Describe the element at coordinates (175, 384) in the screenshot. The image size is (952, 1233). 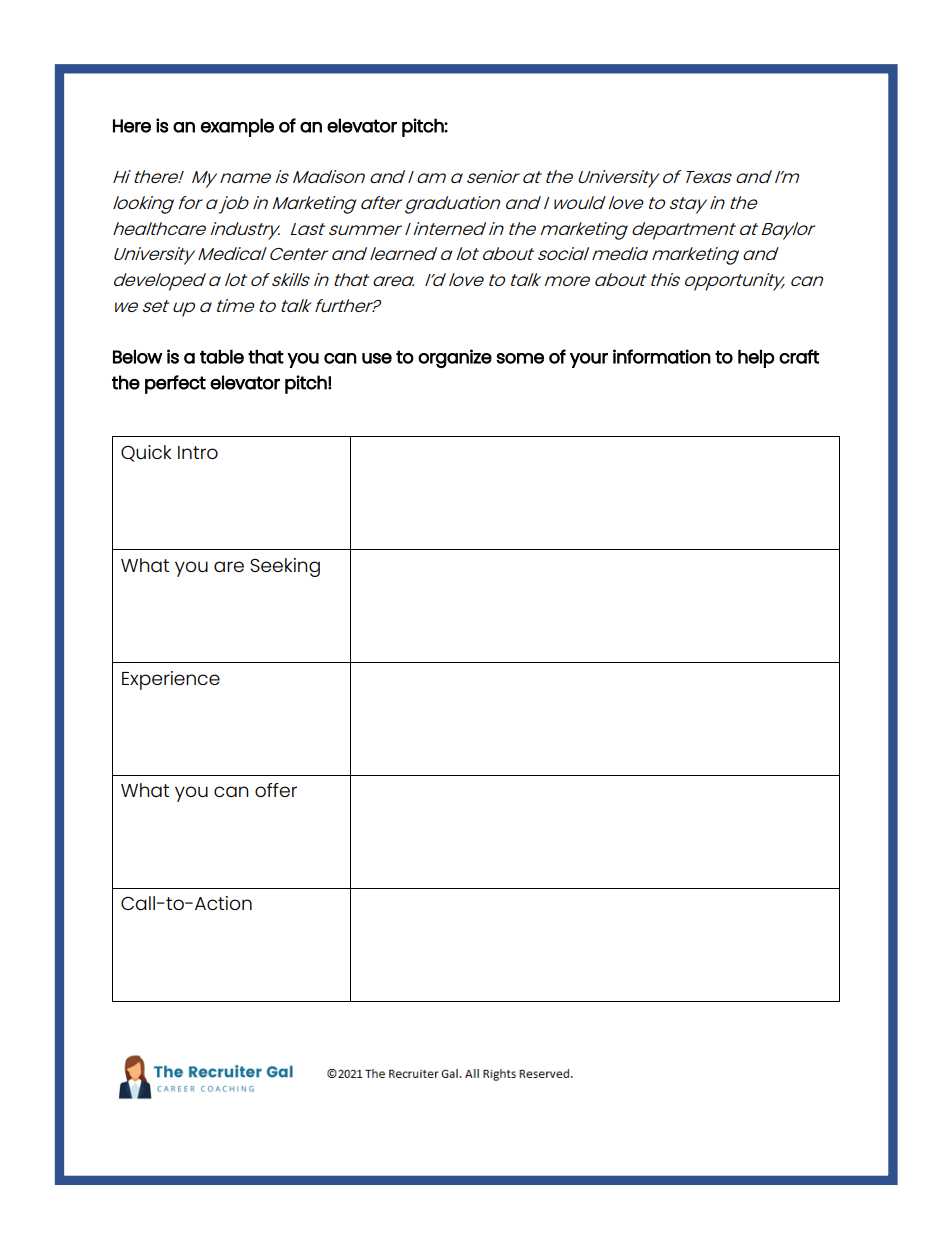
I see `perfect` at that location.
